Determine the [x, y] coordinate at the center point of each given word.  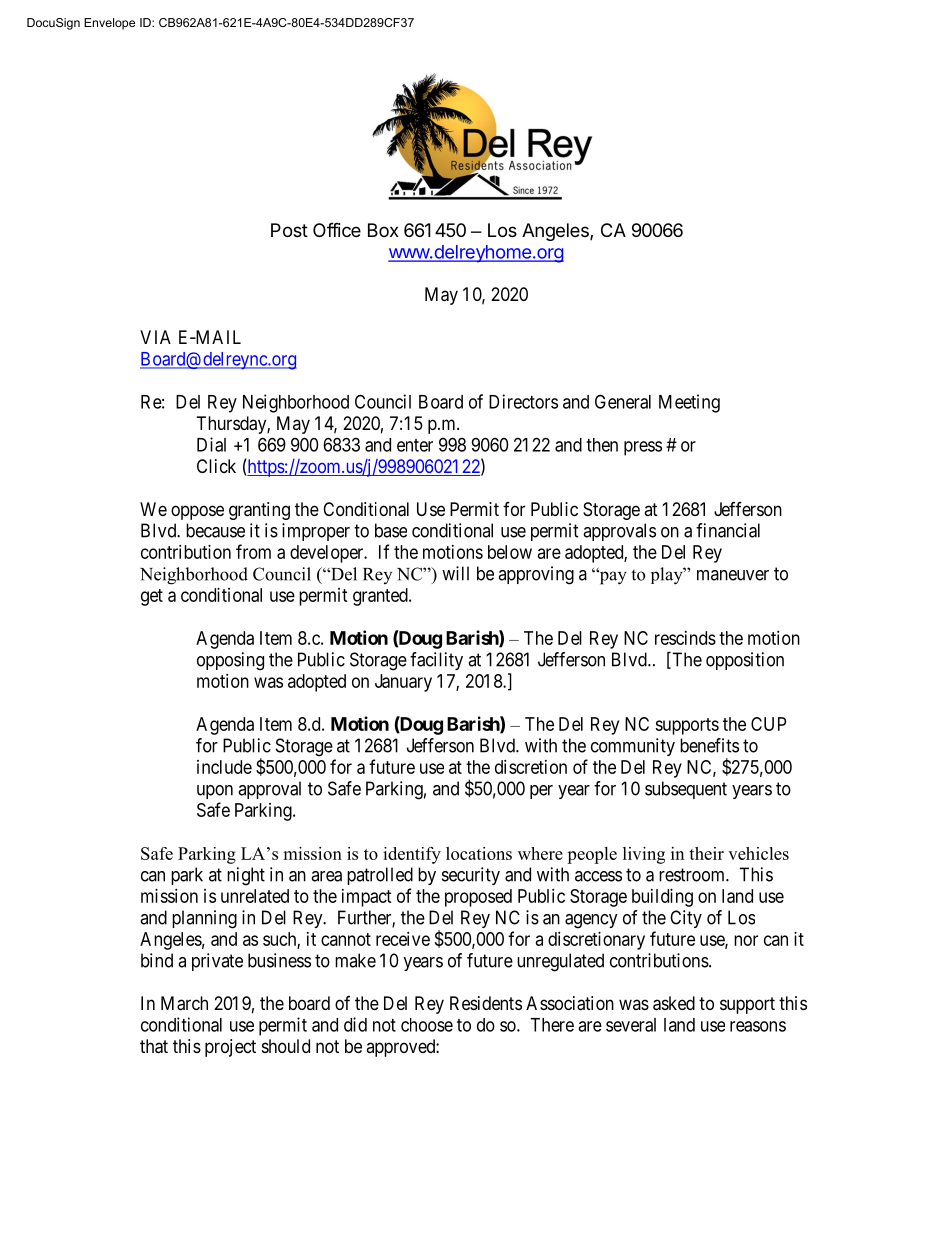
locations [479, 853]
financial [728, 530]
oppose [197, 512]
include [224, 767]
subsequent [686, 790]
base [391, 530]
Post [289, 230]
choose [427, 1025]
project [230, 1048]
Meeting [689, 403]
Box [383, 230]
